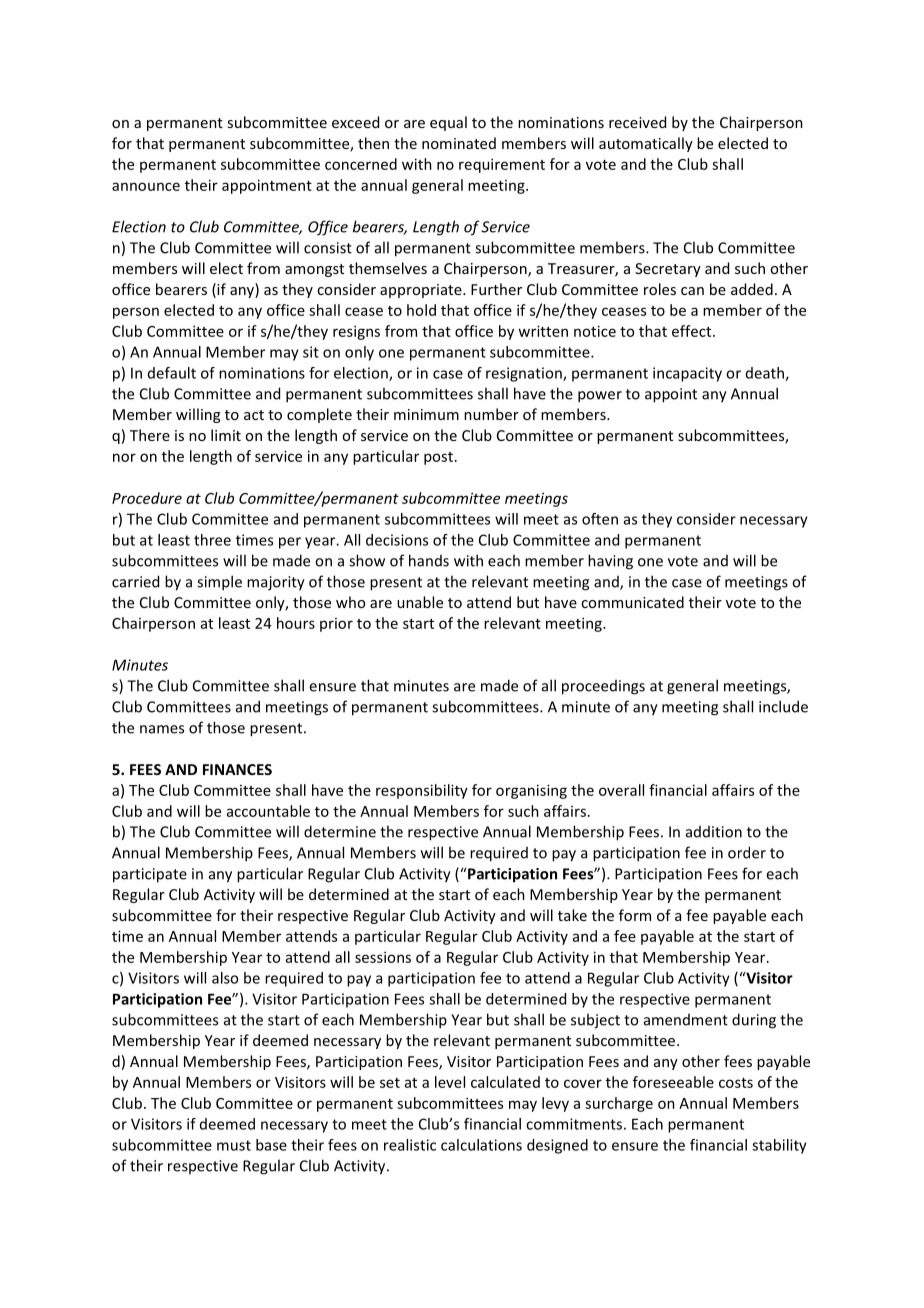 This image has width=924, height=1308. I want to click on automatically, so click(646, 144).
